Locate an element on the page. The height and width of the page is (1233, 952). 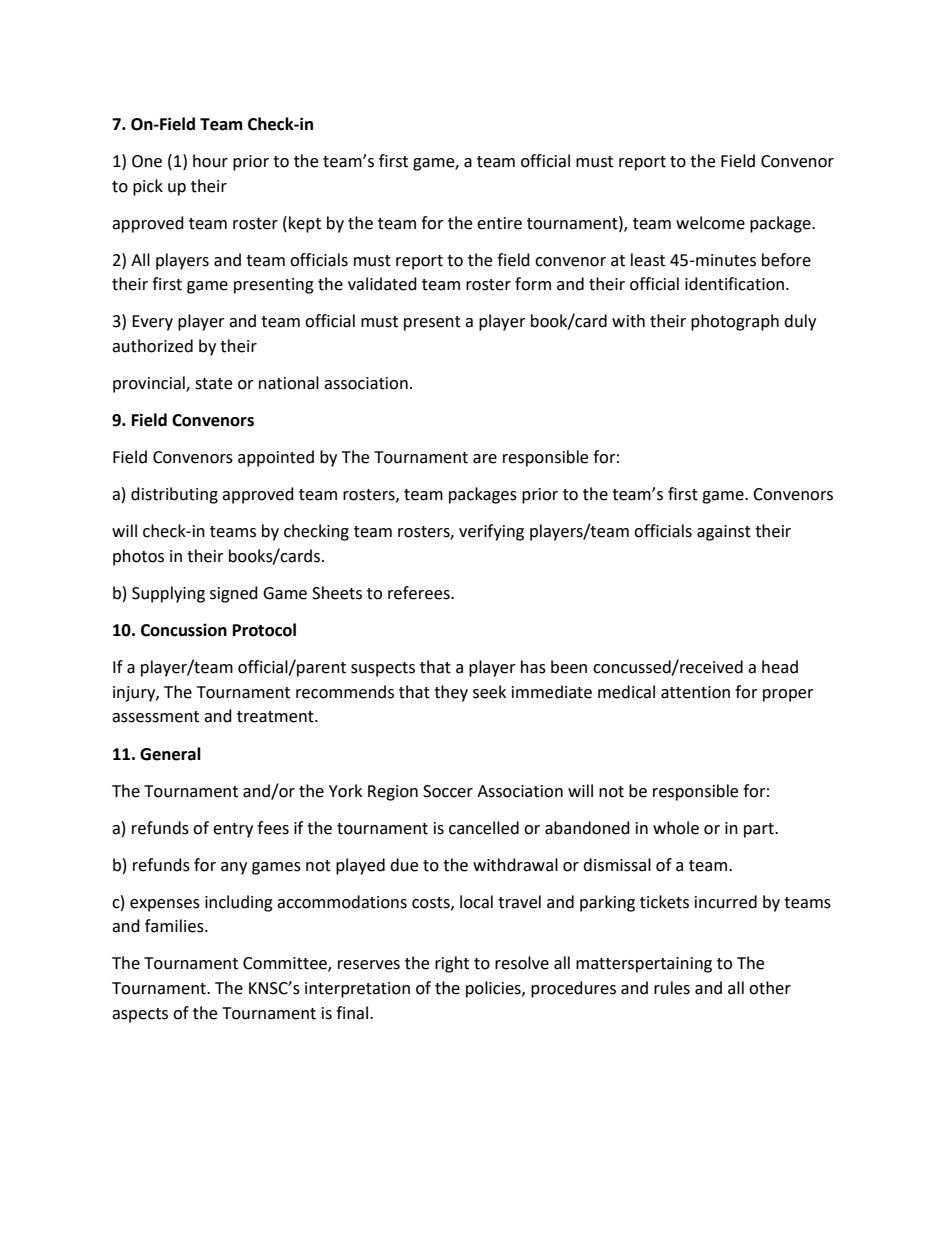
against is located at coordinates (724, 533).
